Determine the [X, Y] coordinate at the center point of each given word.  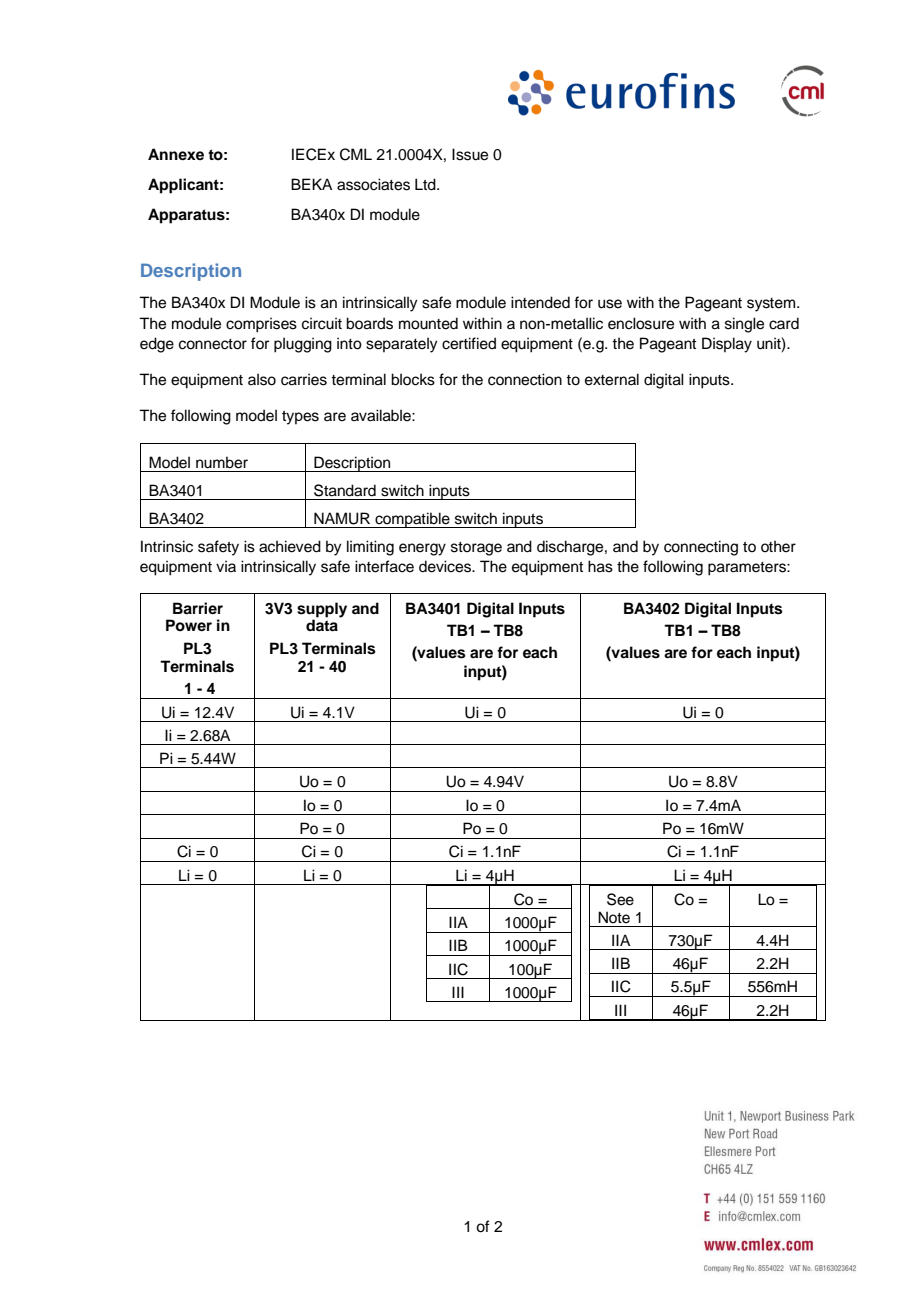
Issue [470, 154]
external [612, 379]
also [262, 379]
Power [189, 625]
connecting [701, 548]
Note [614, 917]
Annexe [176, 154]
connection [525, 379]
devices [446, 566]
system [772, 305]
